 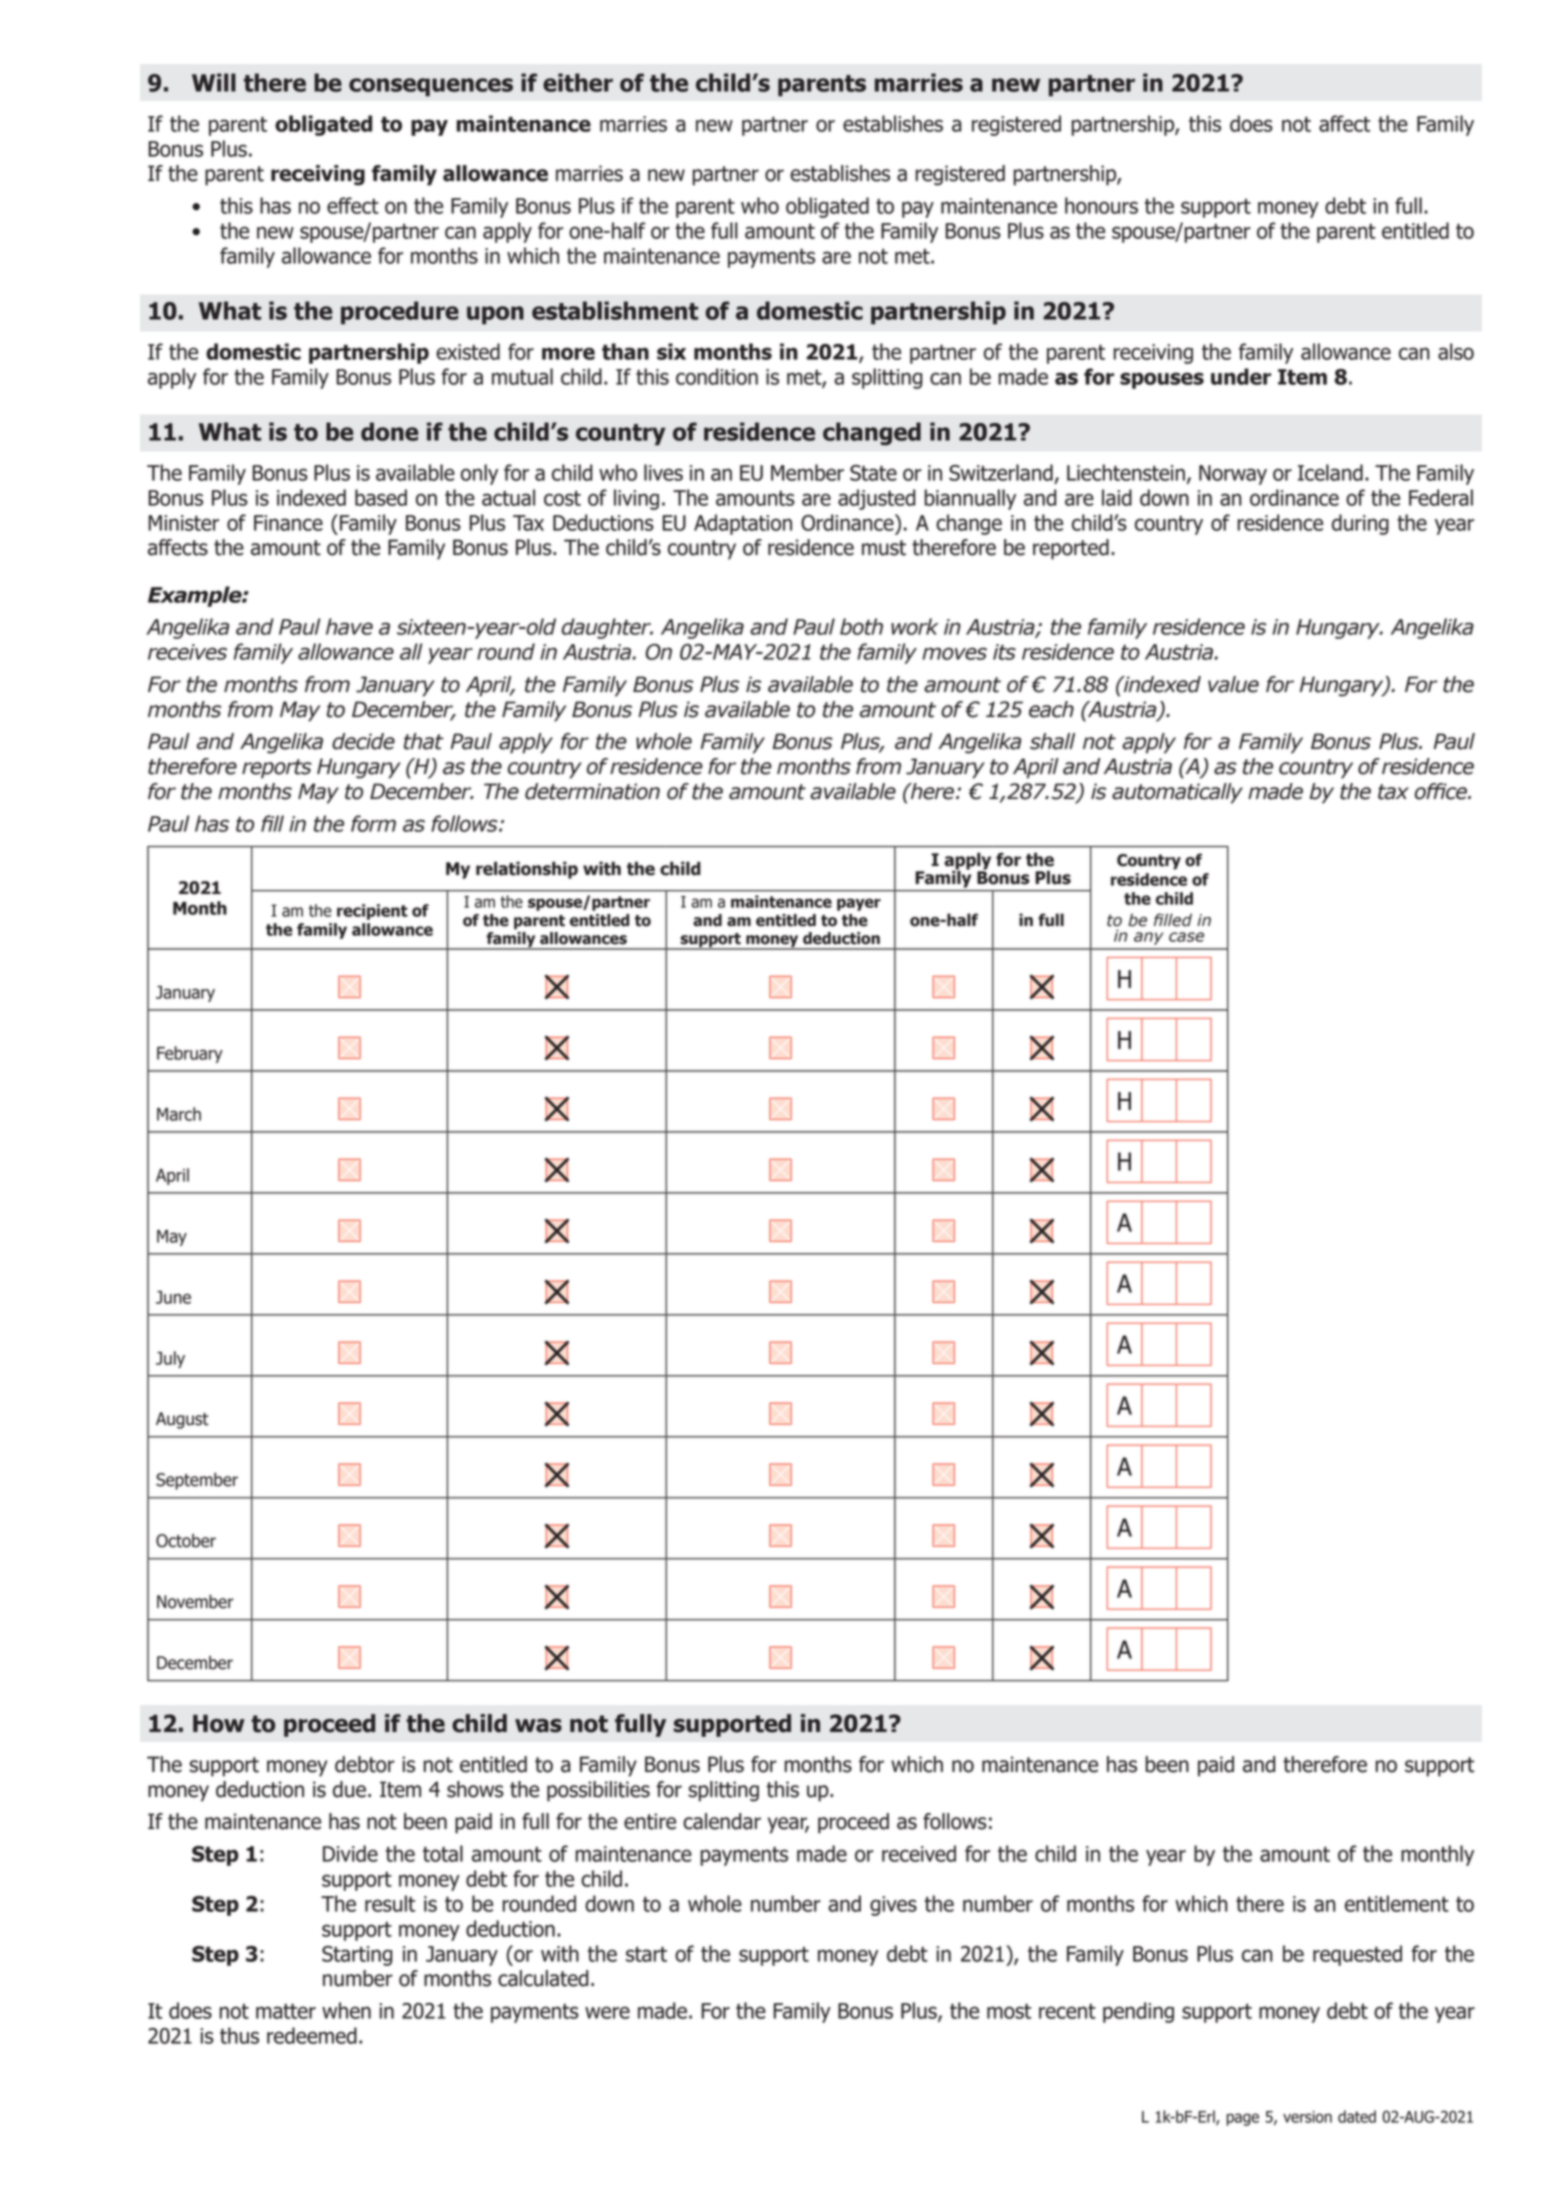 What do you see at coordinates (173, 1297) in the screenshot?
I see `June` at bounding box center [173, 1297].
